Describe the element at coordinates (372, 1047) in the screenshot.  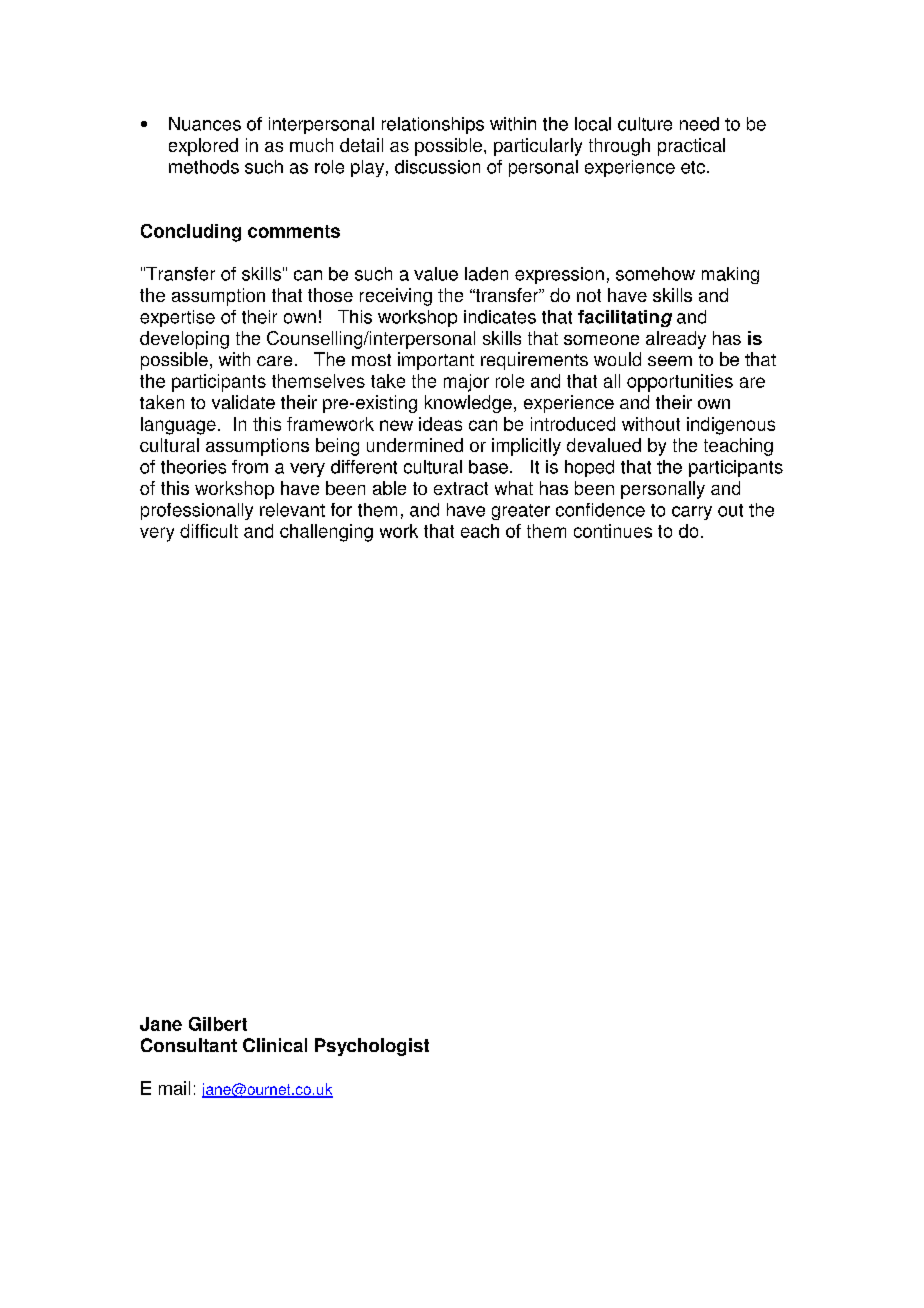
I see `Psychologist` at that location.
